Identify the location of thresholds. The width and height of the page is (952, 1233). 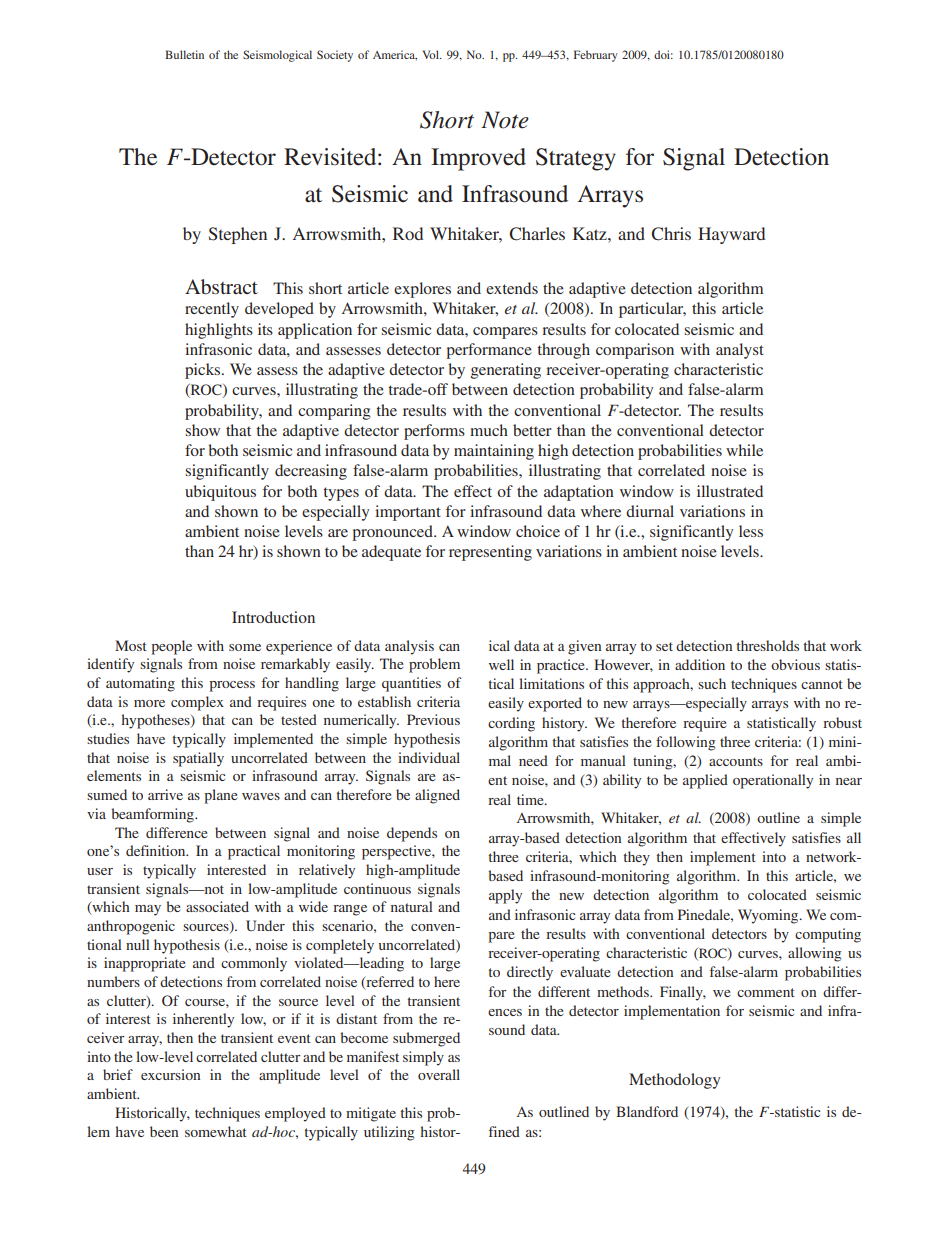
(768, 645).
